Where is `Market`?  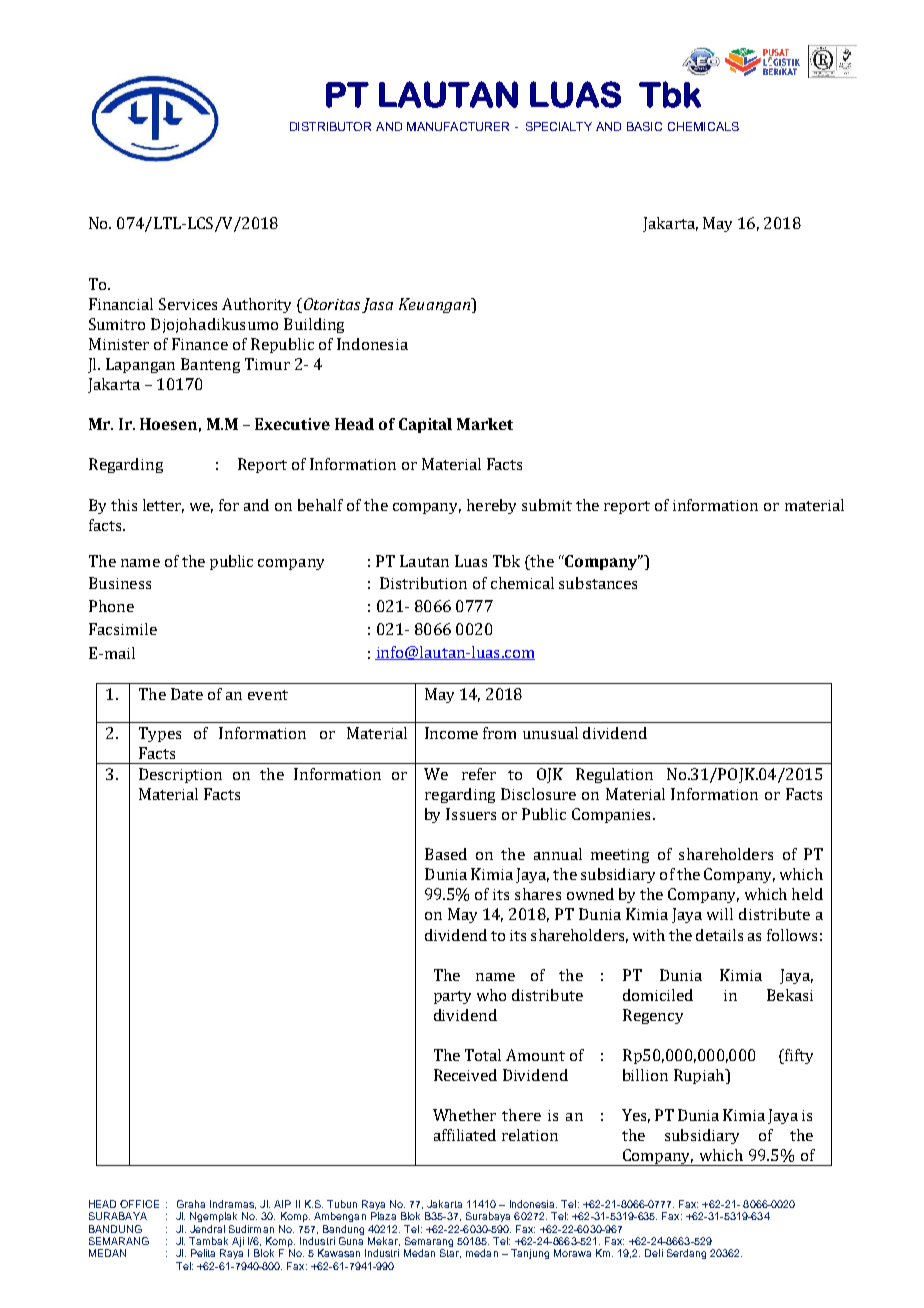
Market is located at coordinates (485, 424).
